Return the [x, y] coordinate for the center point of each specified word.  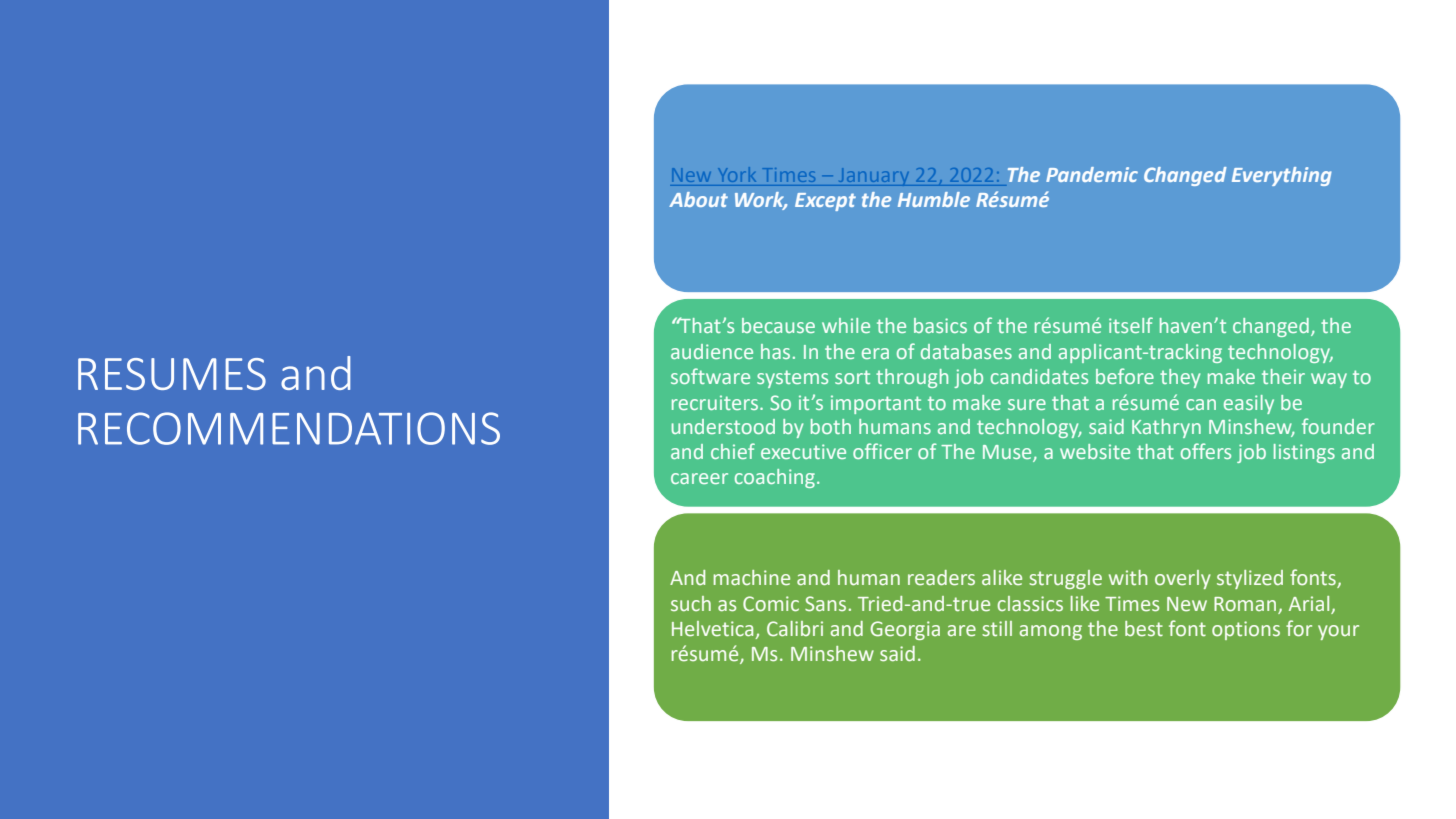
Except [825, 202]
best [1144, 629]
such [691, 603]
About [698, 199]
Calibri [795, 629]
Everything [1282, 176]
